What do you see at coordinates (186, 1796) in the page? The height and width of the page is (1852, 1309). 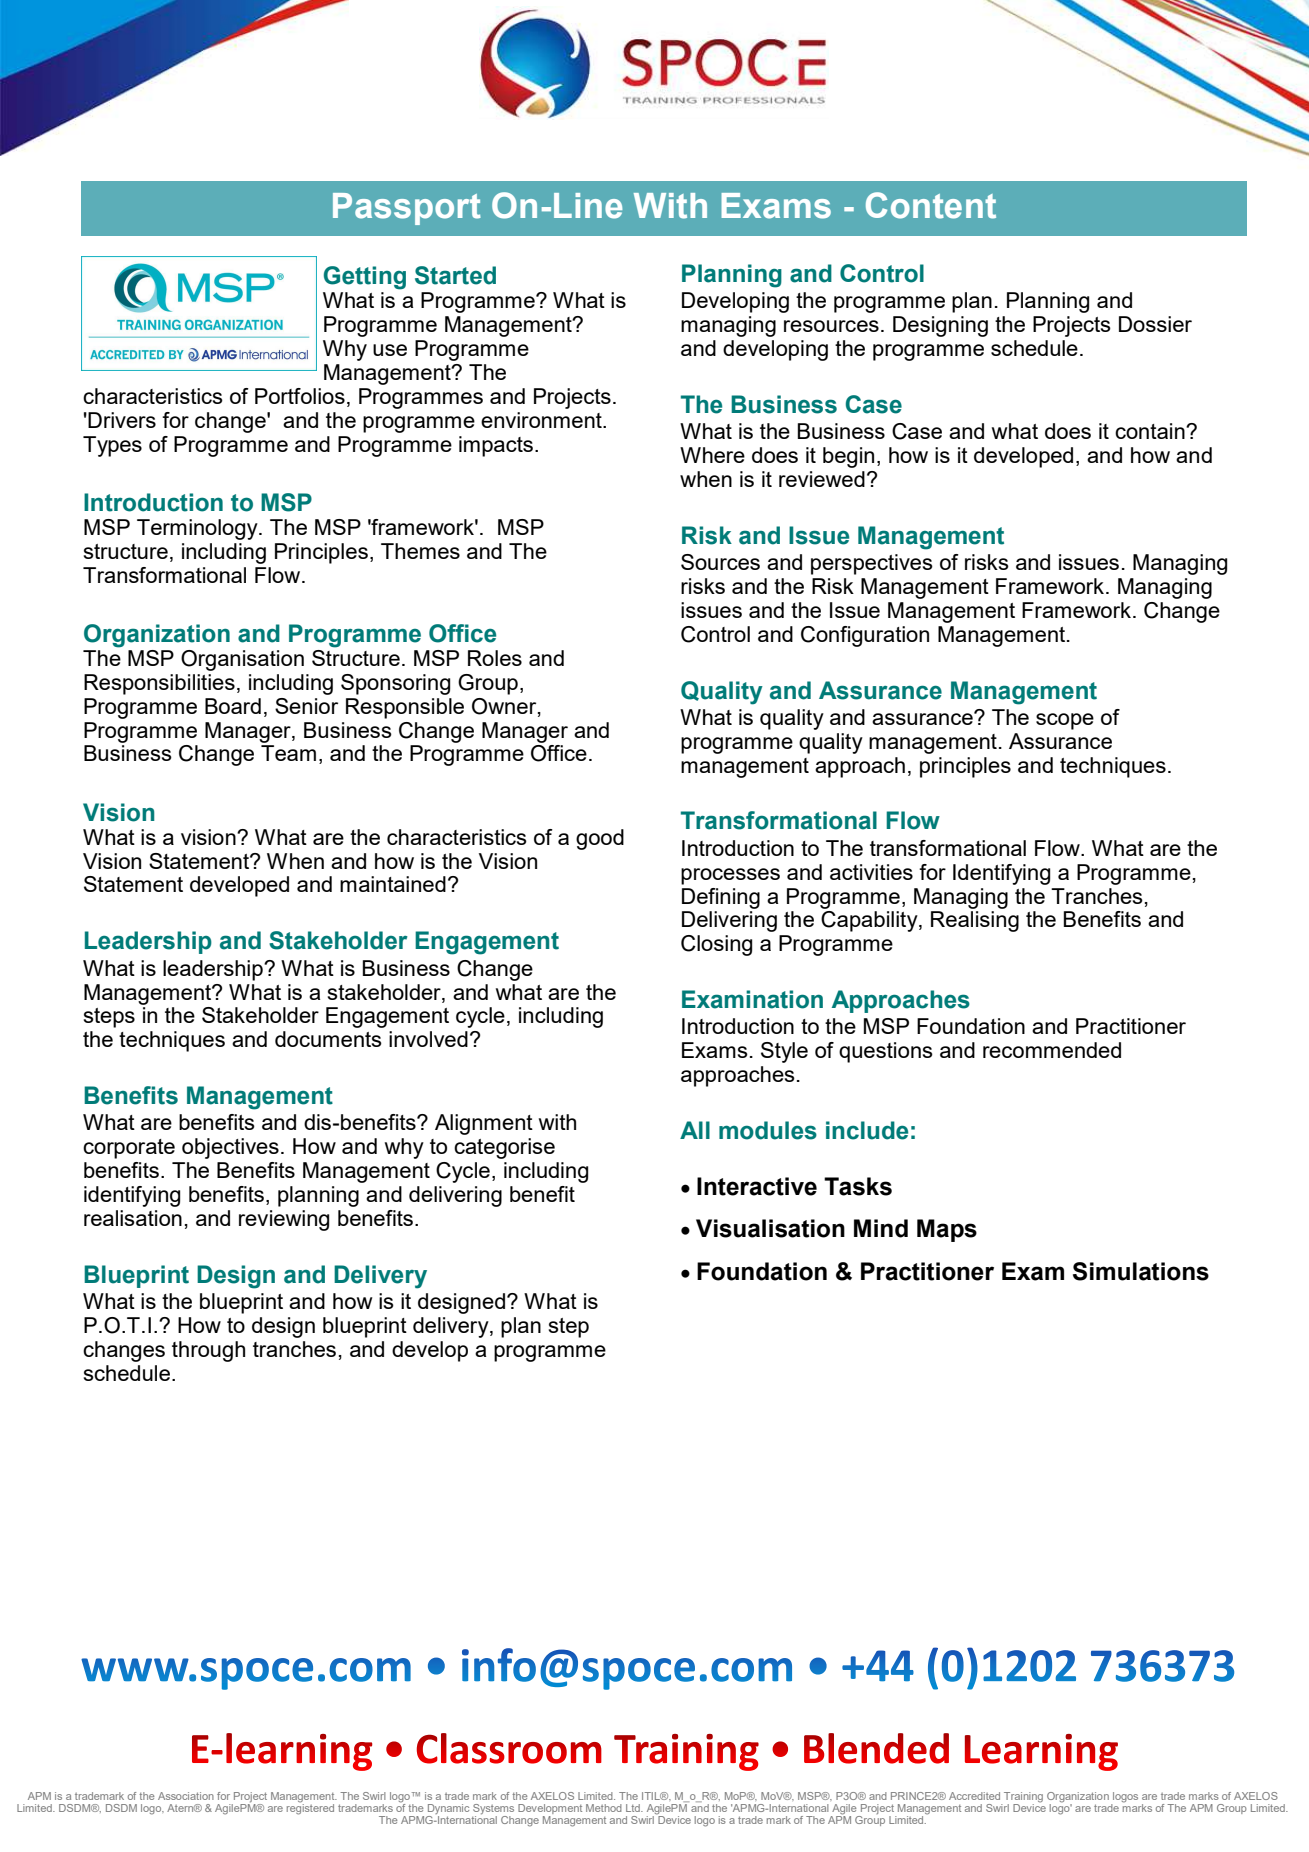 I see `Association` at bounding box center [186, 1796].
